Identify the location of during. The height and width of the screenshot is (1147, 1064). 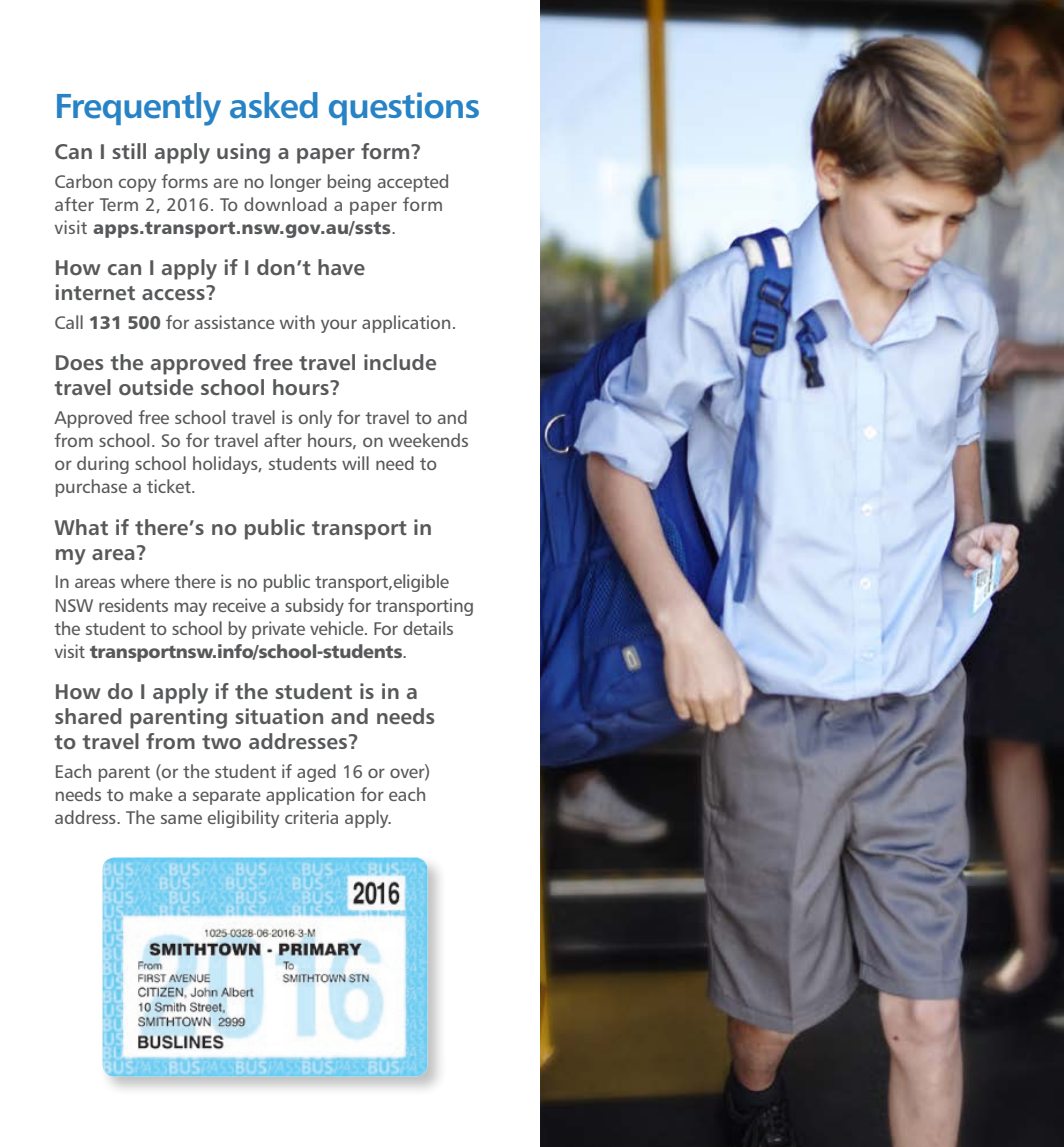
(103, 465).
